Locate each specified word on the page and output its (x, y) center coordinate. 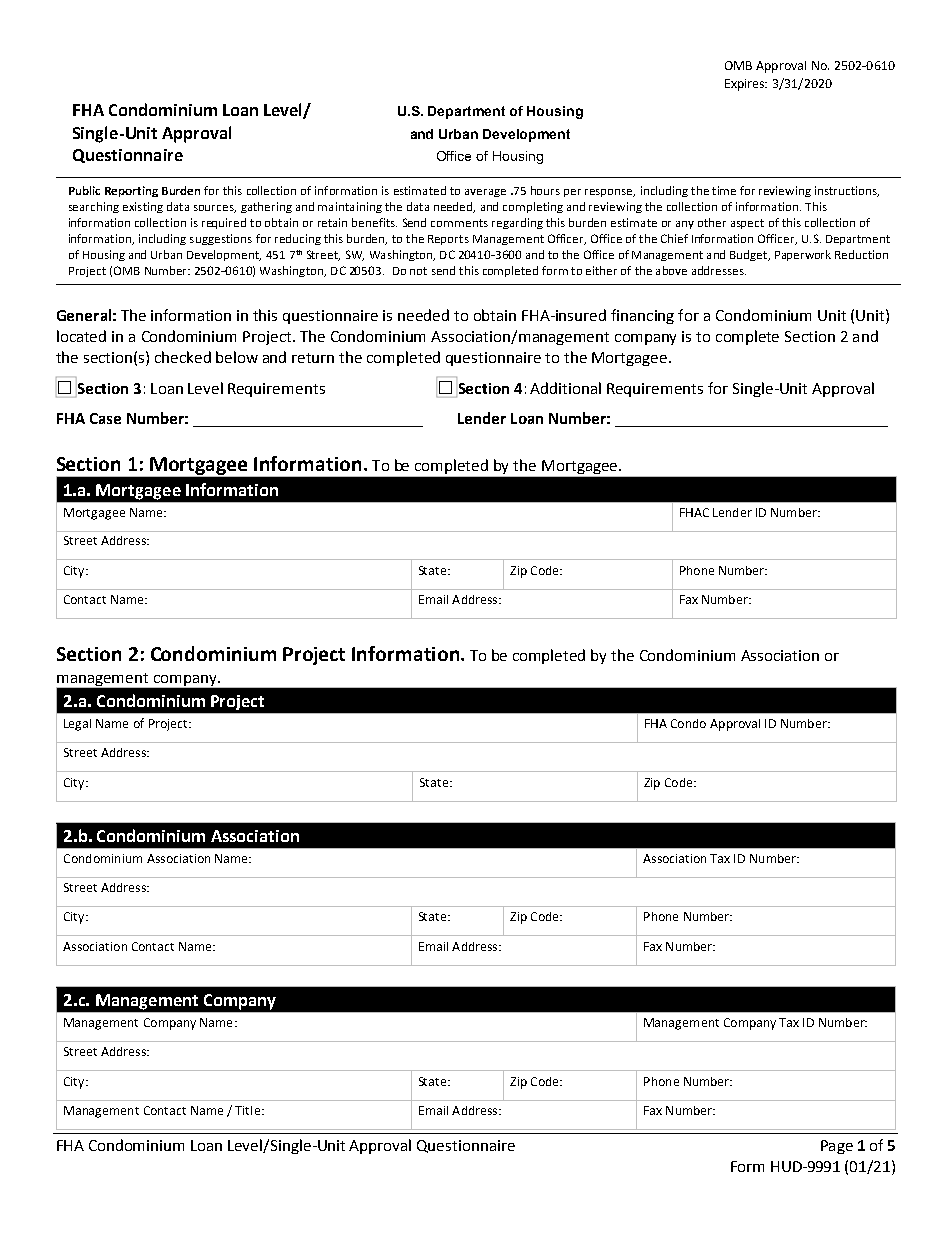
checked (183, 357)
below (237, 357)
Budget (750, 255)
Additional (565, 388)
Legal (77, 725)
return (313, 358)
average (485, 193)
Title (247, 1110)
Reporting (131, 191)
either (601, 270)
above (671, 270)
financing (642, 316)
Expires (746, 85)
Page (837, 1147)
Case (105, 418)
